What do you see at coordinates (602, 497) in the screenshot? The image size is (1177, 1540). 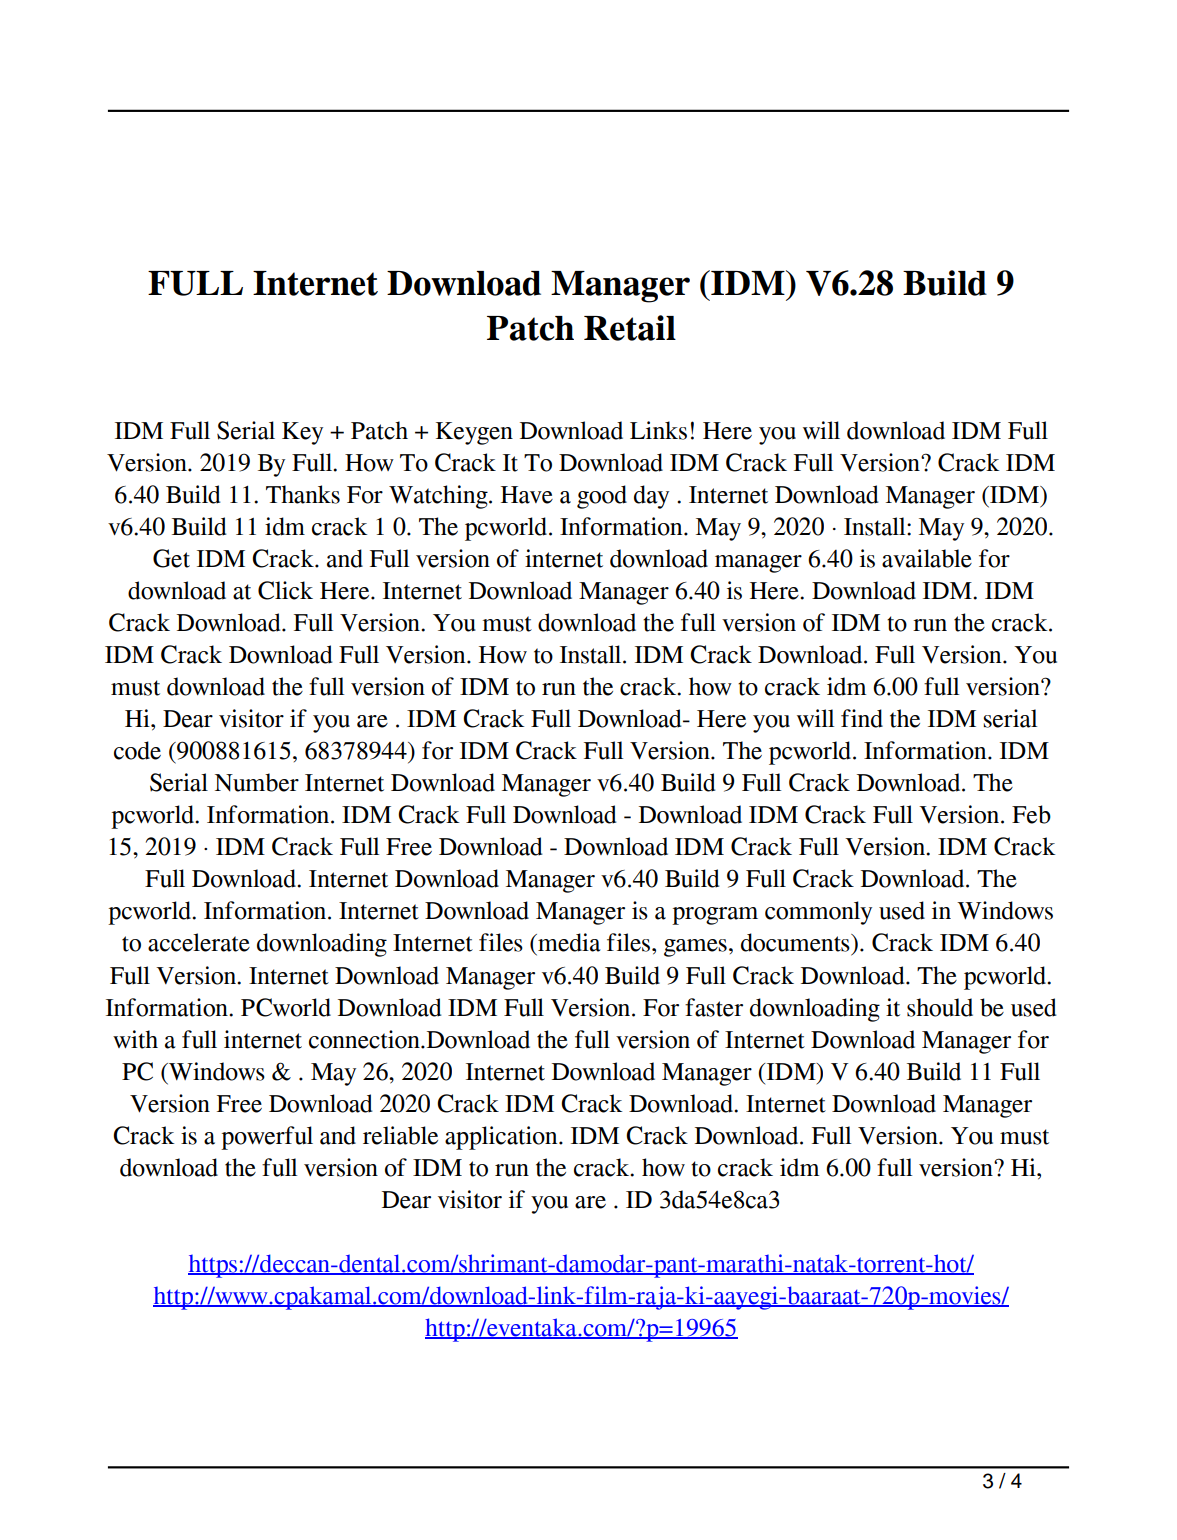 I see `good` at bounding box center [602, 497].
